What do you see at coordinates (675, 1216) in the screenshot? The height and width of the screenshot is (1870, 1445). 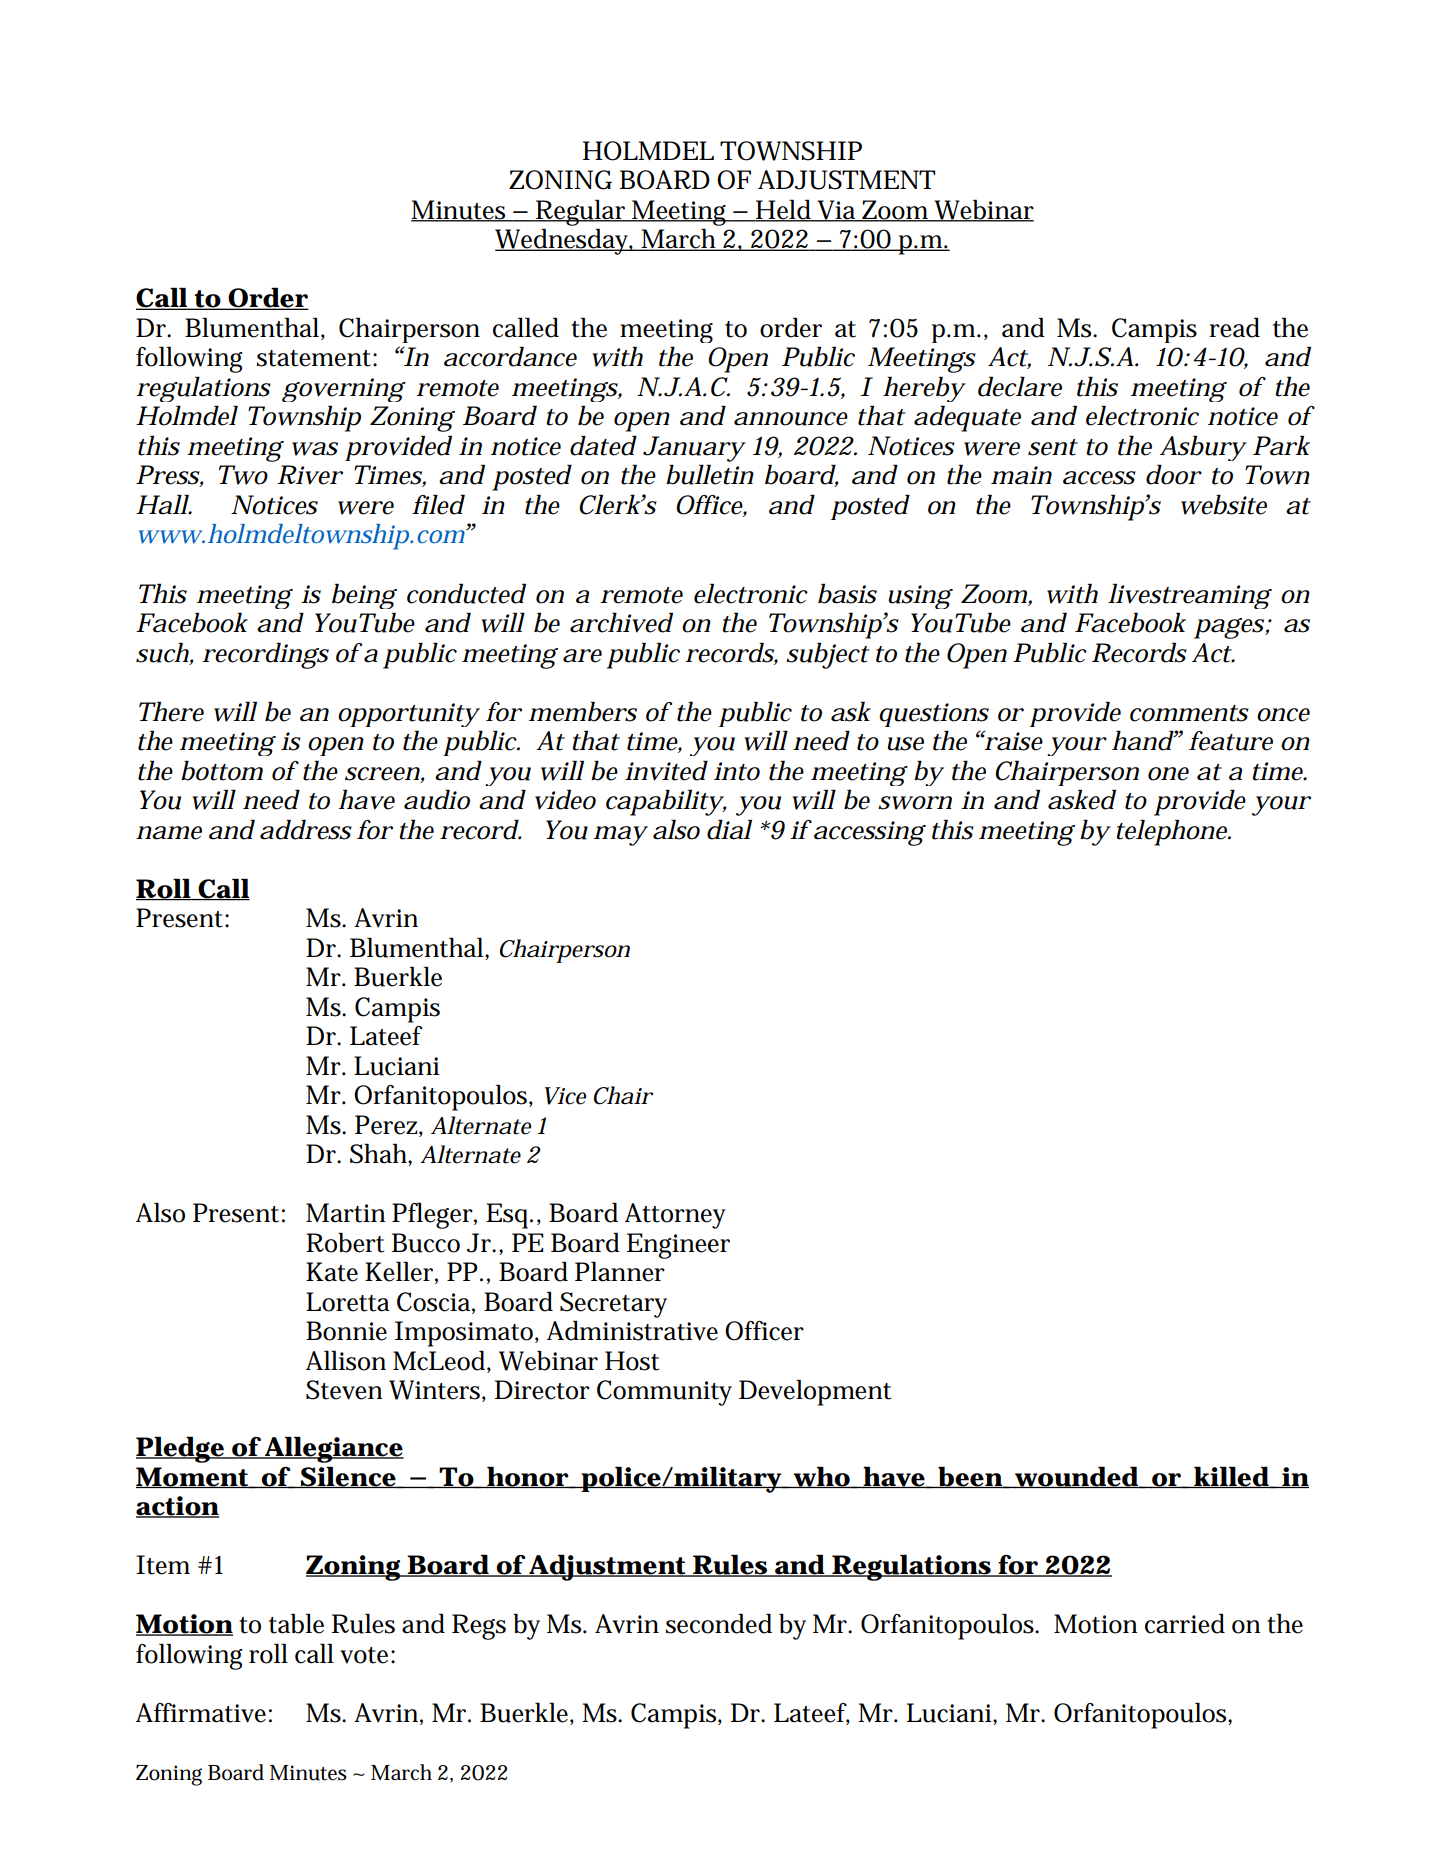 I see `Attorney` at bounding box center [675, 1216].
